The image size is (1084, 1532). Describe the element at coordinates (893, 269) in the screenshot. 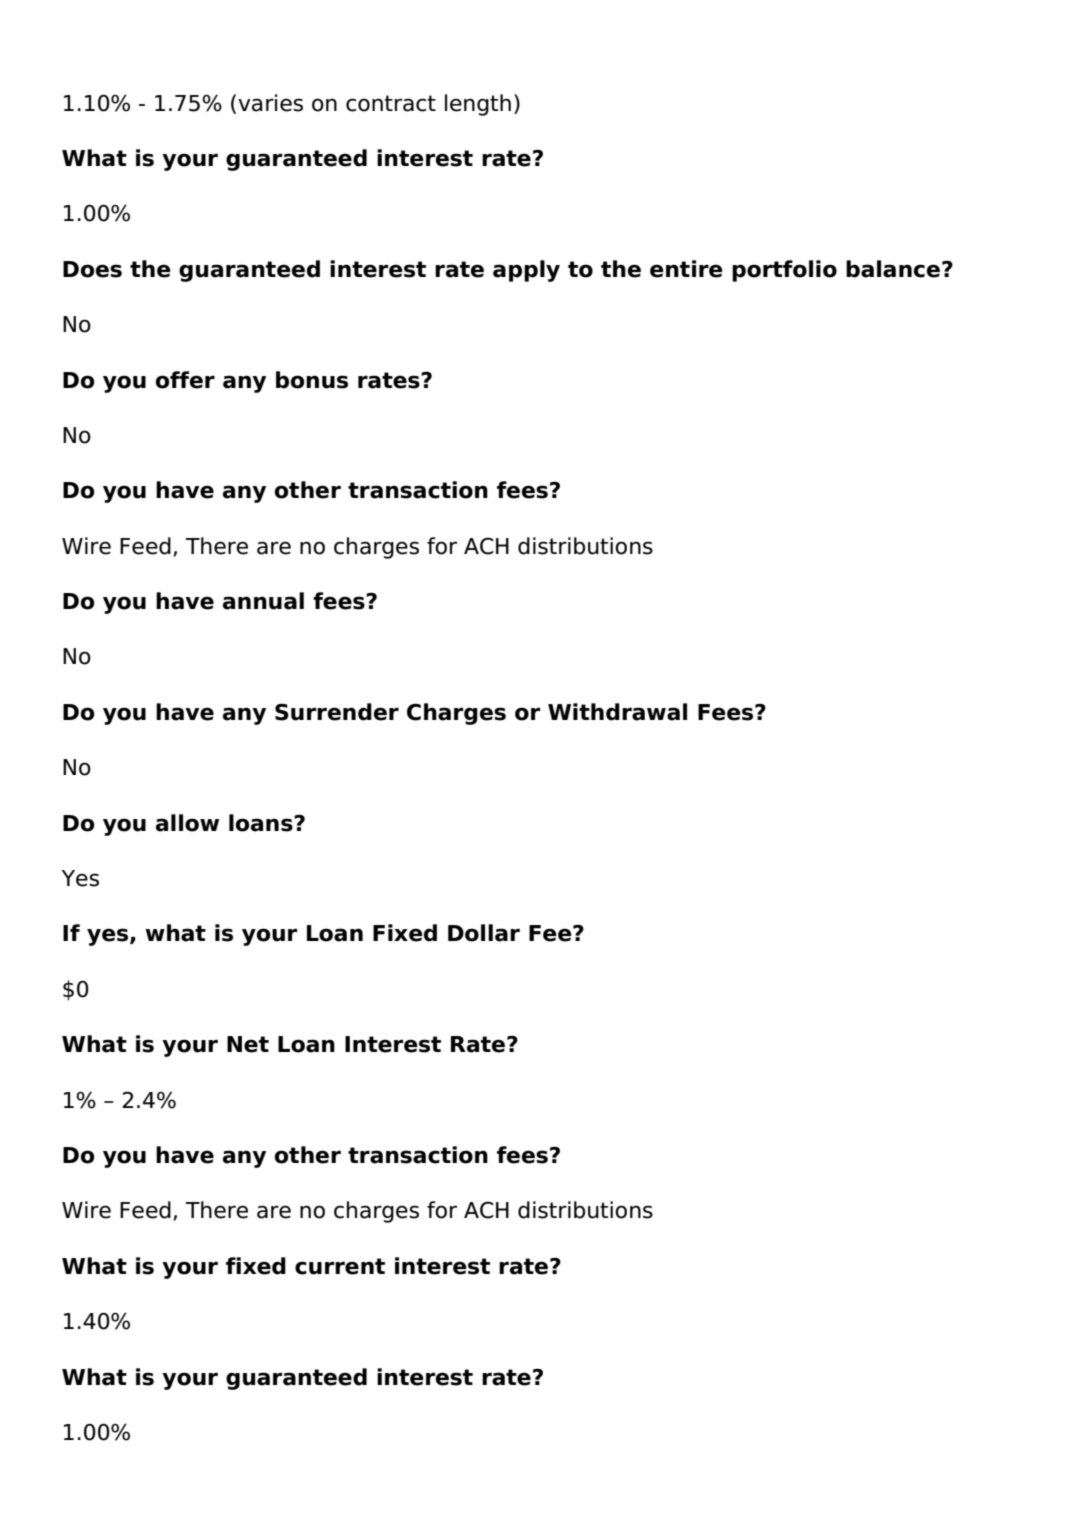

I see `balance` at that location.
